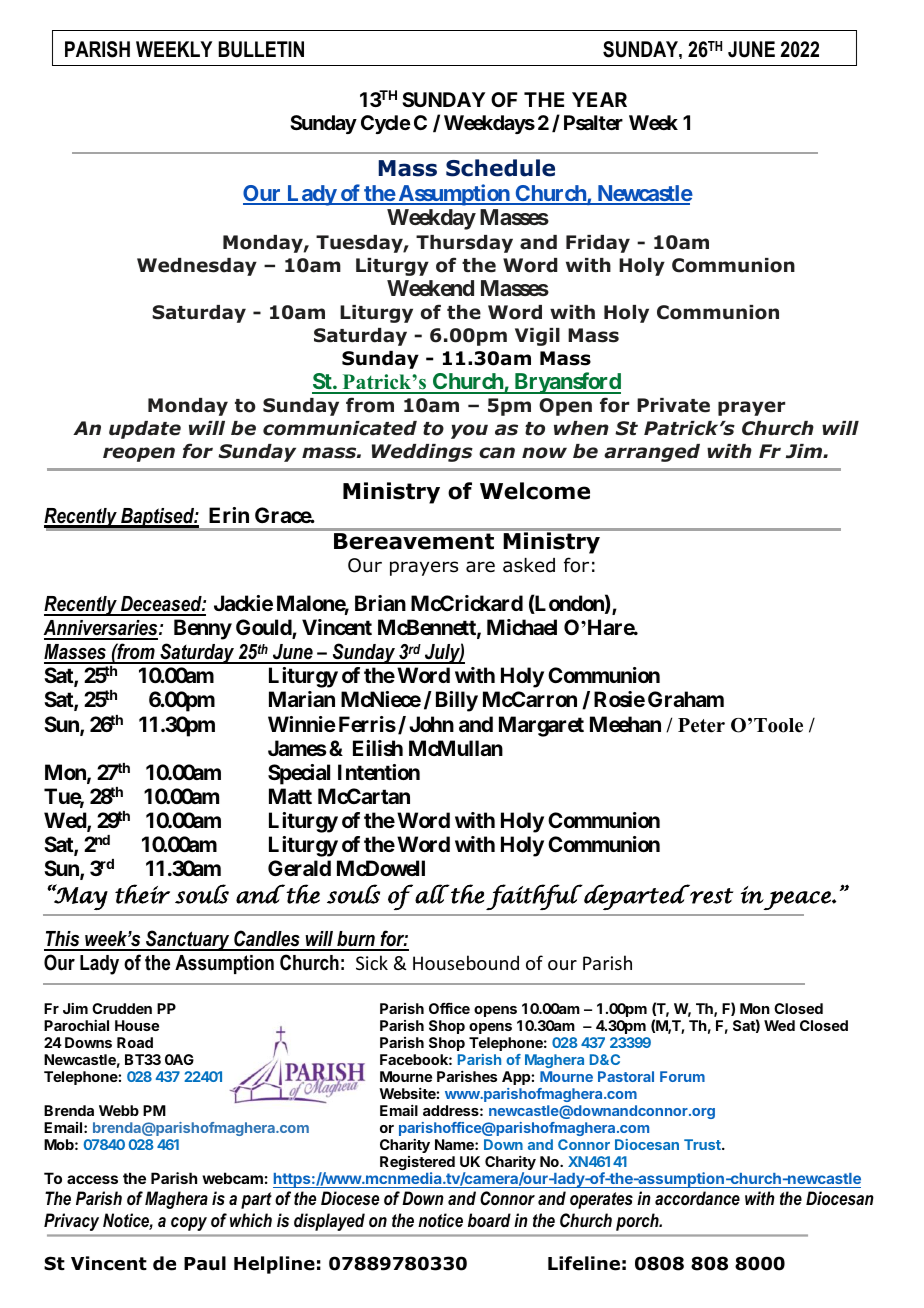 Image resolution: width=924 pixels, height=1308 pixels. What do you see at coordinates (261, 49) in the screenshot?
I see `BULLETIN` at bounding box center [261, 49].
